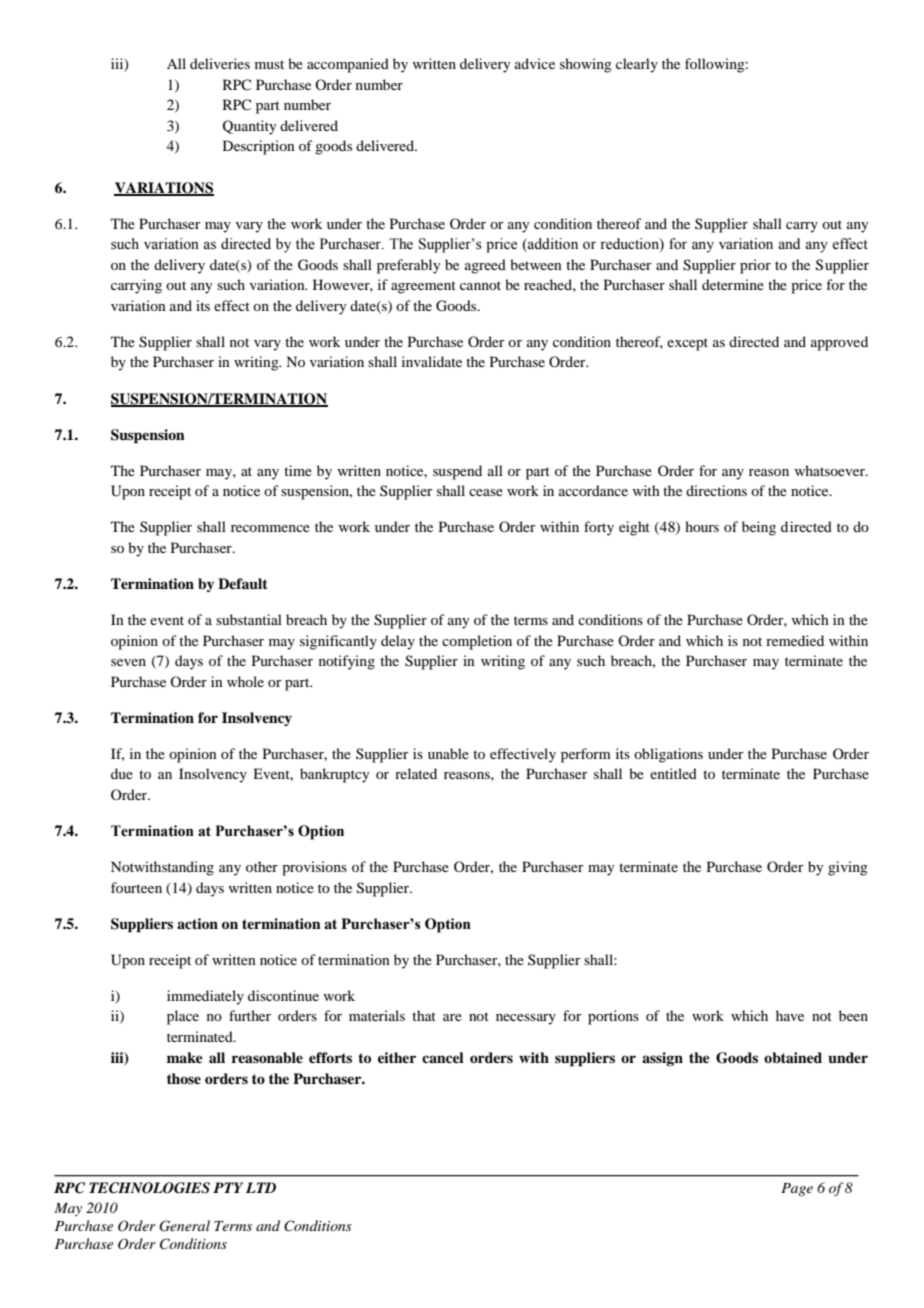 The image size is (924, 1308). I want to click on directions, so click(716, 490).
